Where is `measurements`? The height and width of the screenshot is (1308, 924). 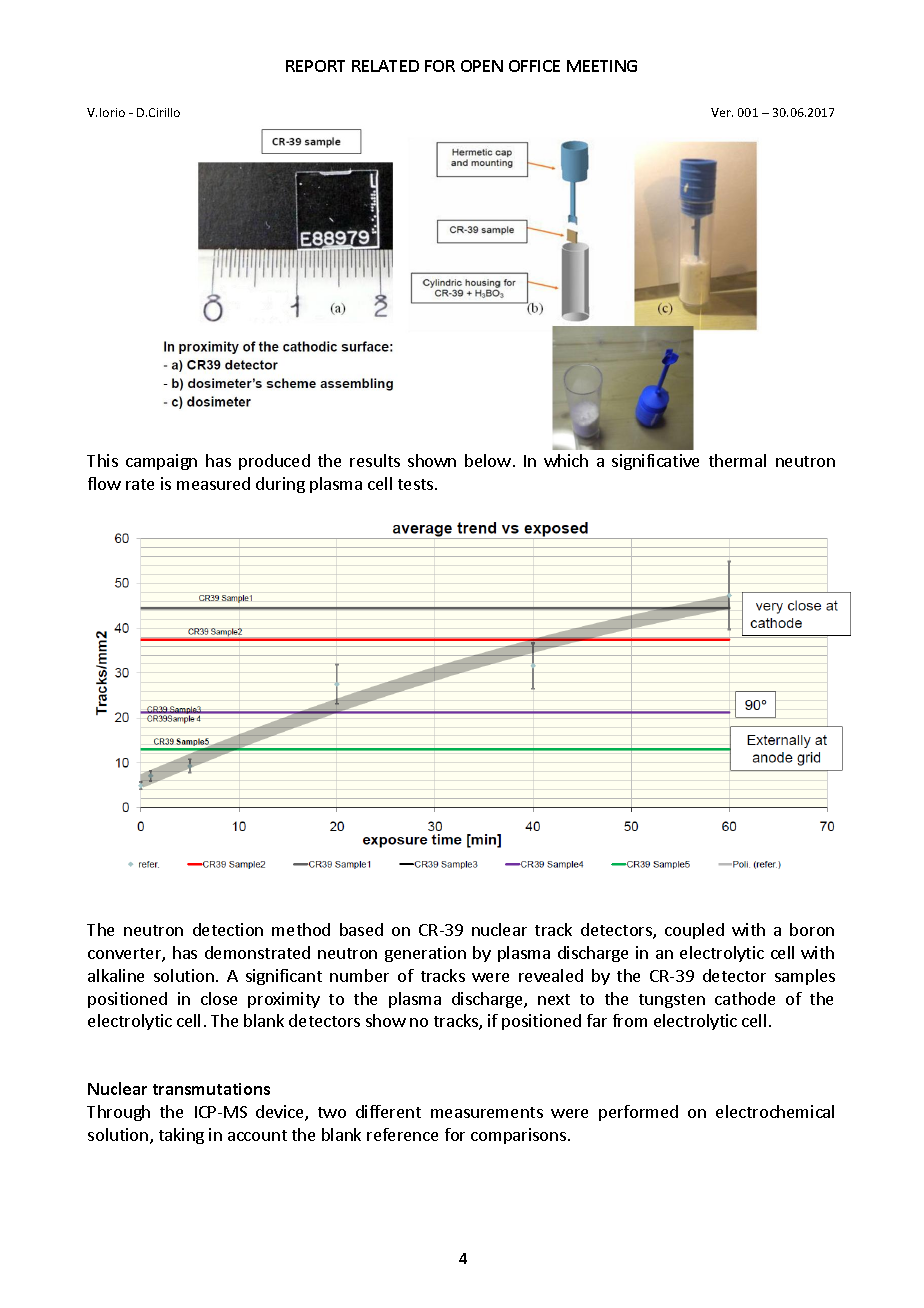
measurements is located at coordinates (487, 1112).
